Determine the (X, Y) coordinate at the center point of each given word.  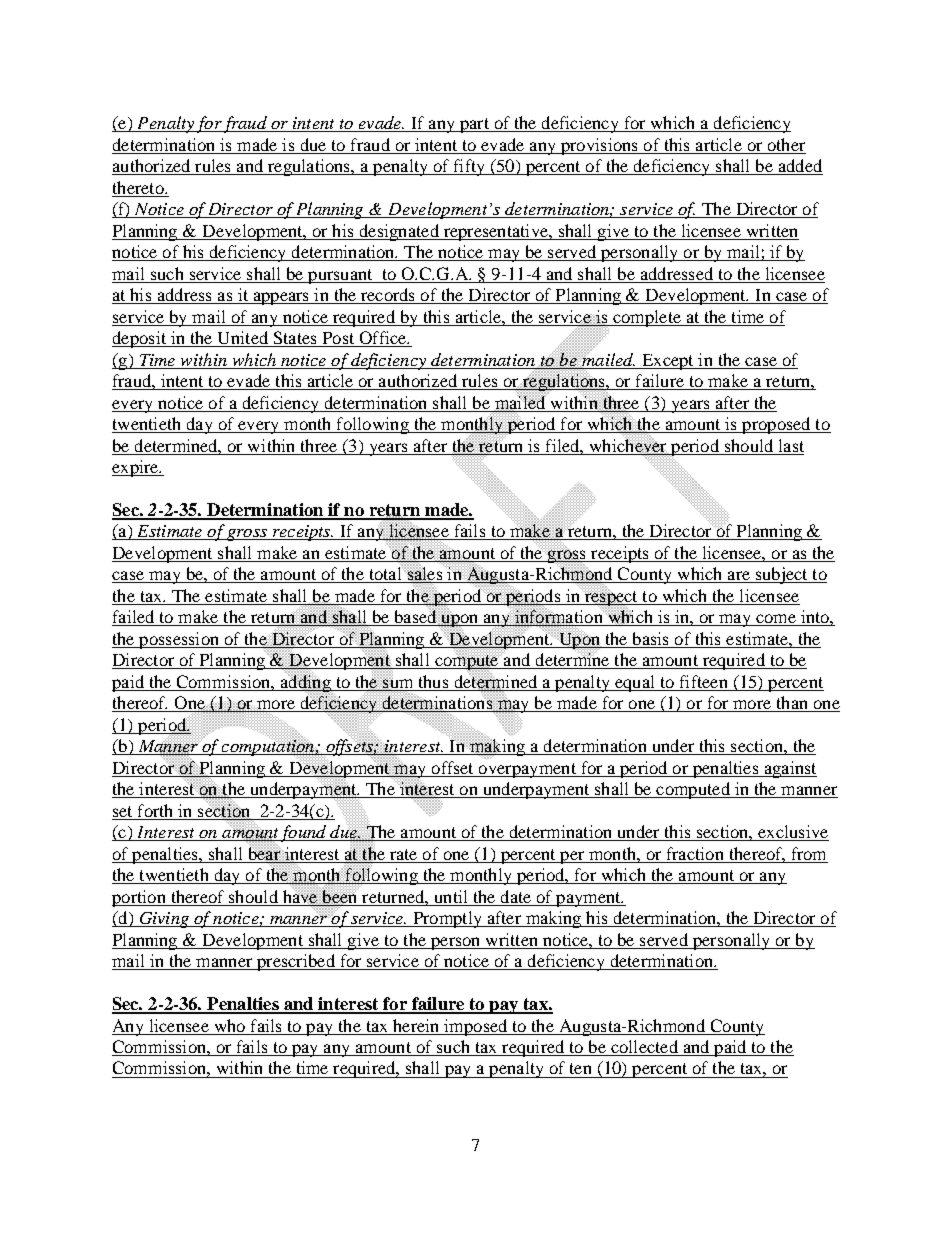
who (230, 1025)
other (786, 144)
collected (644, 1048)
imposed (476, 1027)
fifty (469, 167)
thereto (139, 187)
